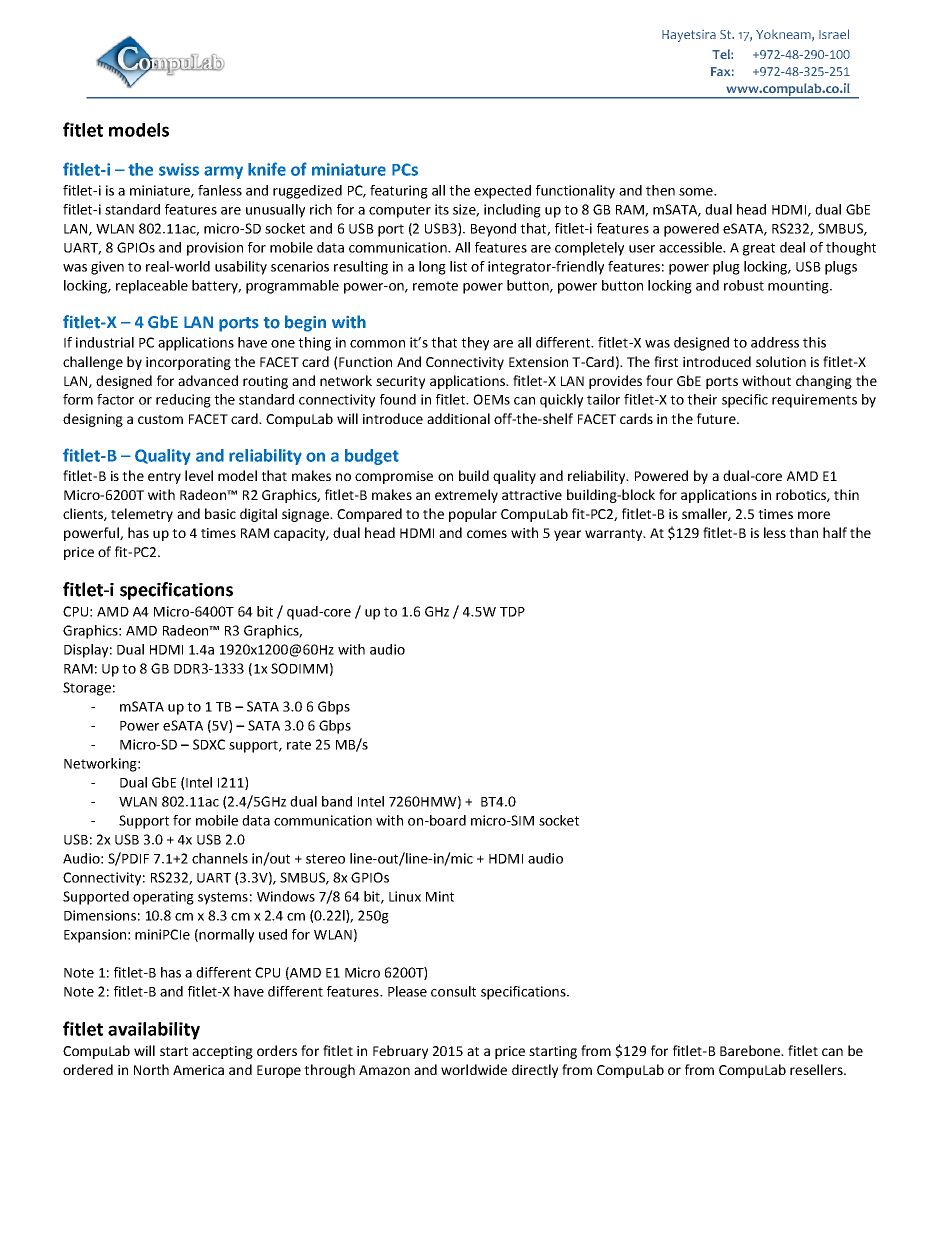 This screenshot has height=1233, width=952. I want to click on Israel, so click(834, 34).
